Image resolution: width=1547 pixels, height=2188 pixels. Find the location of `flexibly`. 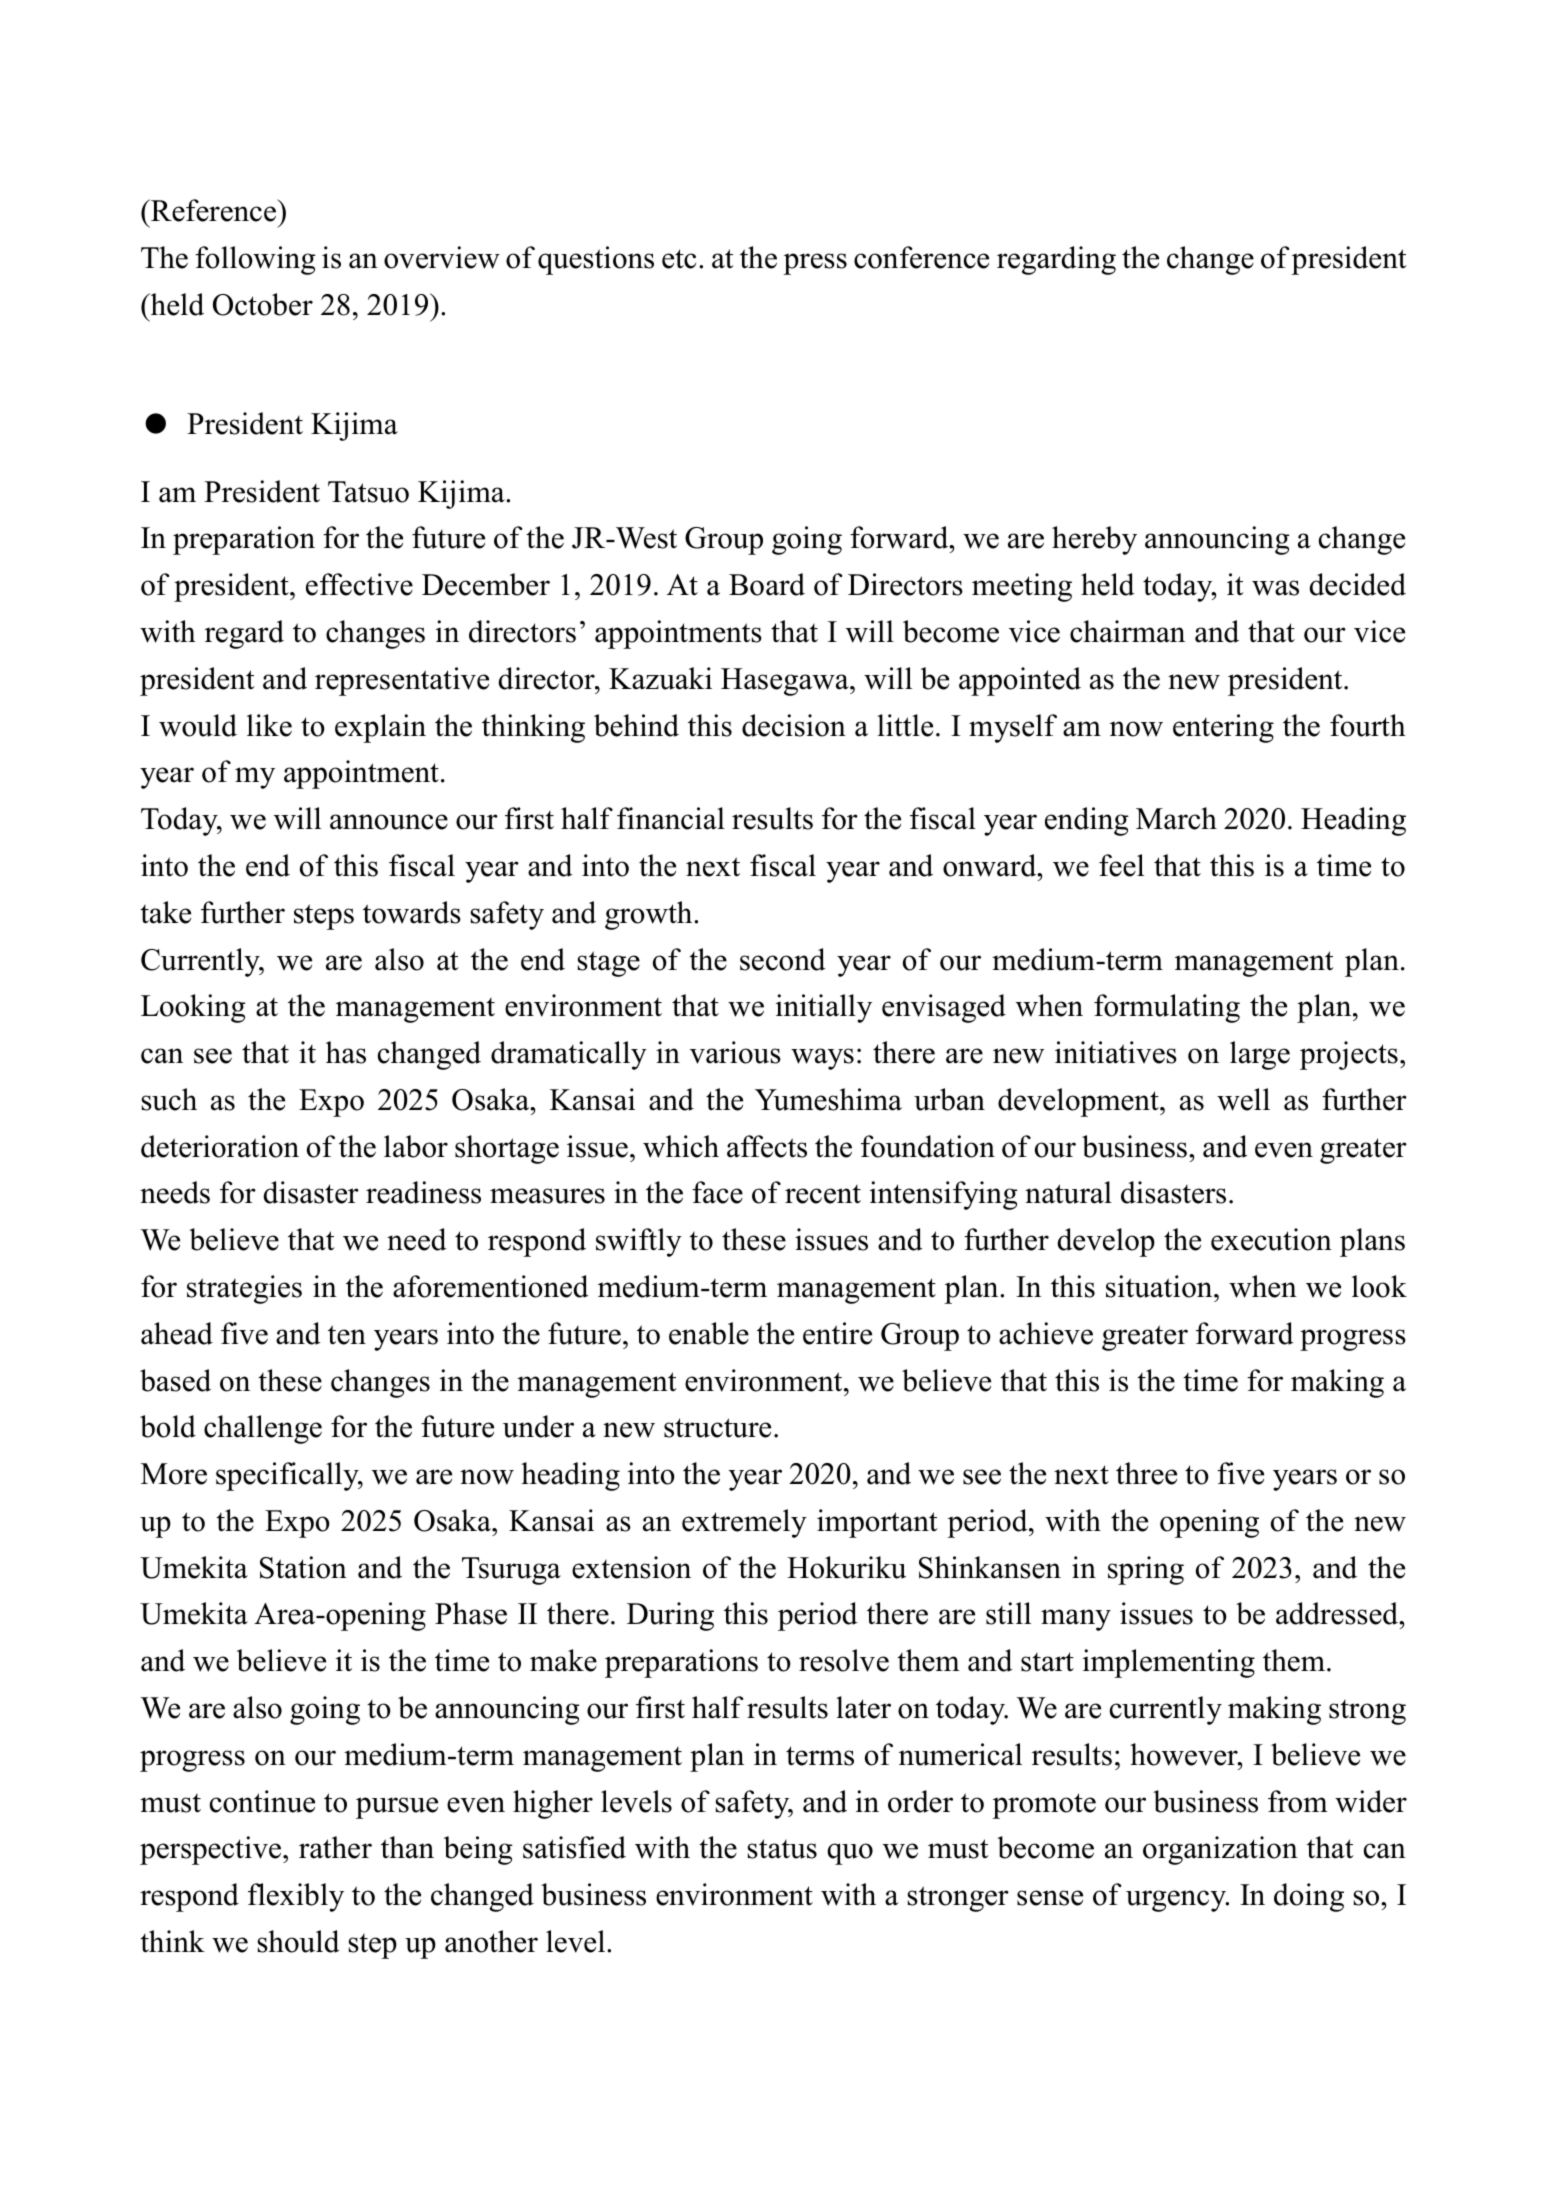

flexibly is located at coordinates (296, 1897).
